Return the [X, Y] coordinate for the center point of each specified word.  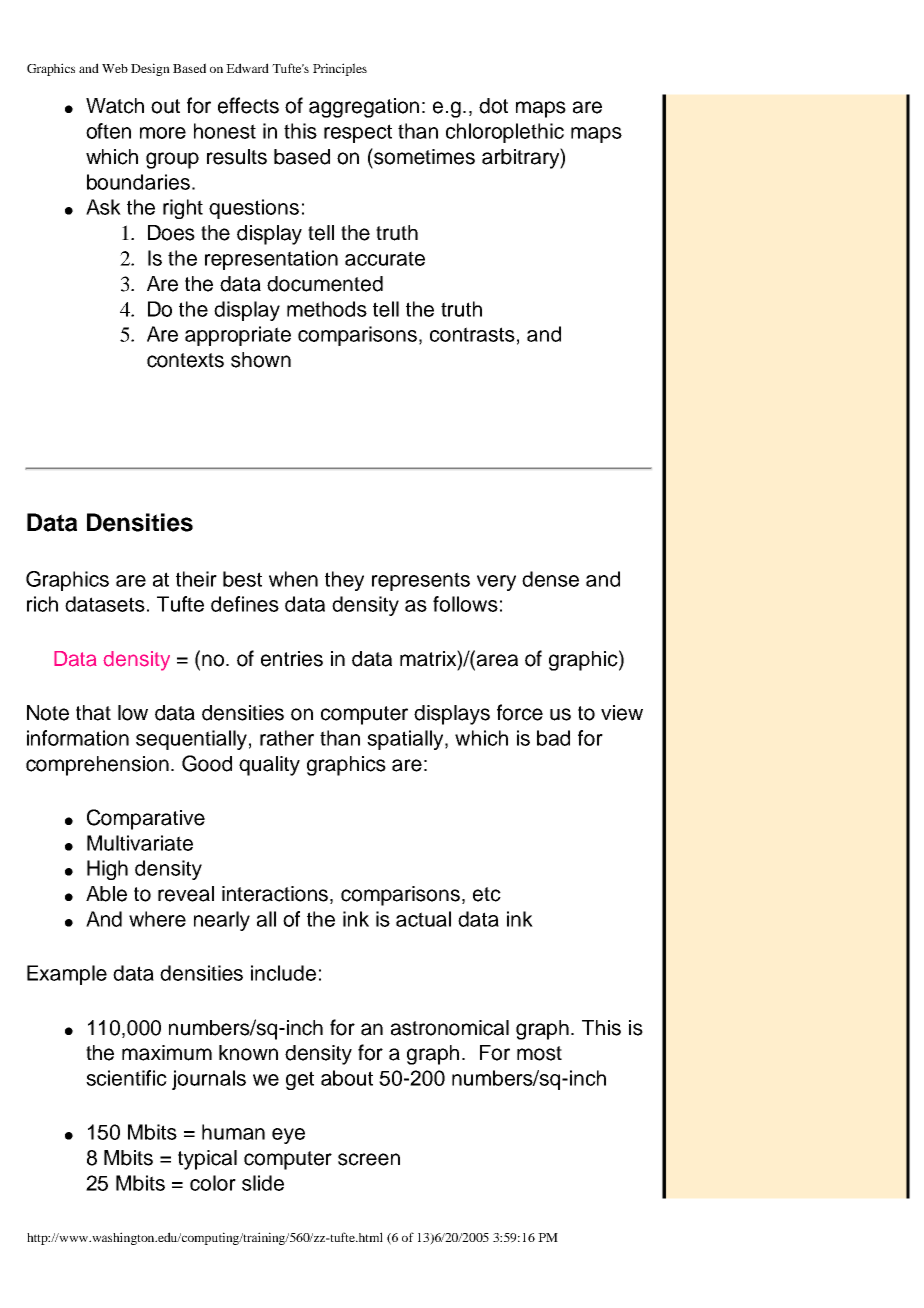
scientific [126, 1078]
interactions [276, 895]
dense [550, 579]
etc [487, 894]
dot [493, 106]
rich [42, 604]
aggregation [364, 108]
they [344, 581]
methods [327, 309]
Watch [115, 106]
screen [369, 1159]
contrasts [472, 334]
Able [106, 894]
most [539, 1053]
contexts [185, 360]
